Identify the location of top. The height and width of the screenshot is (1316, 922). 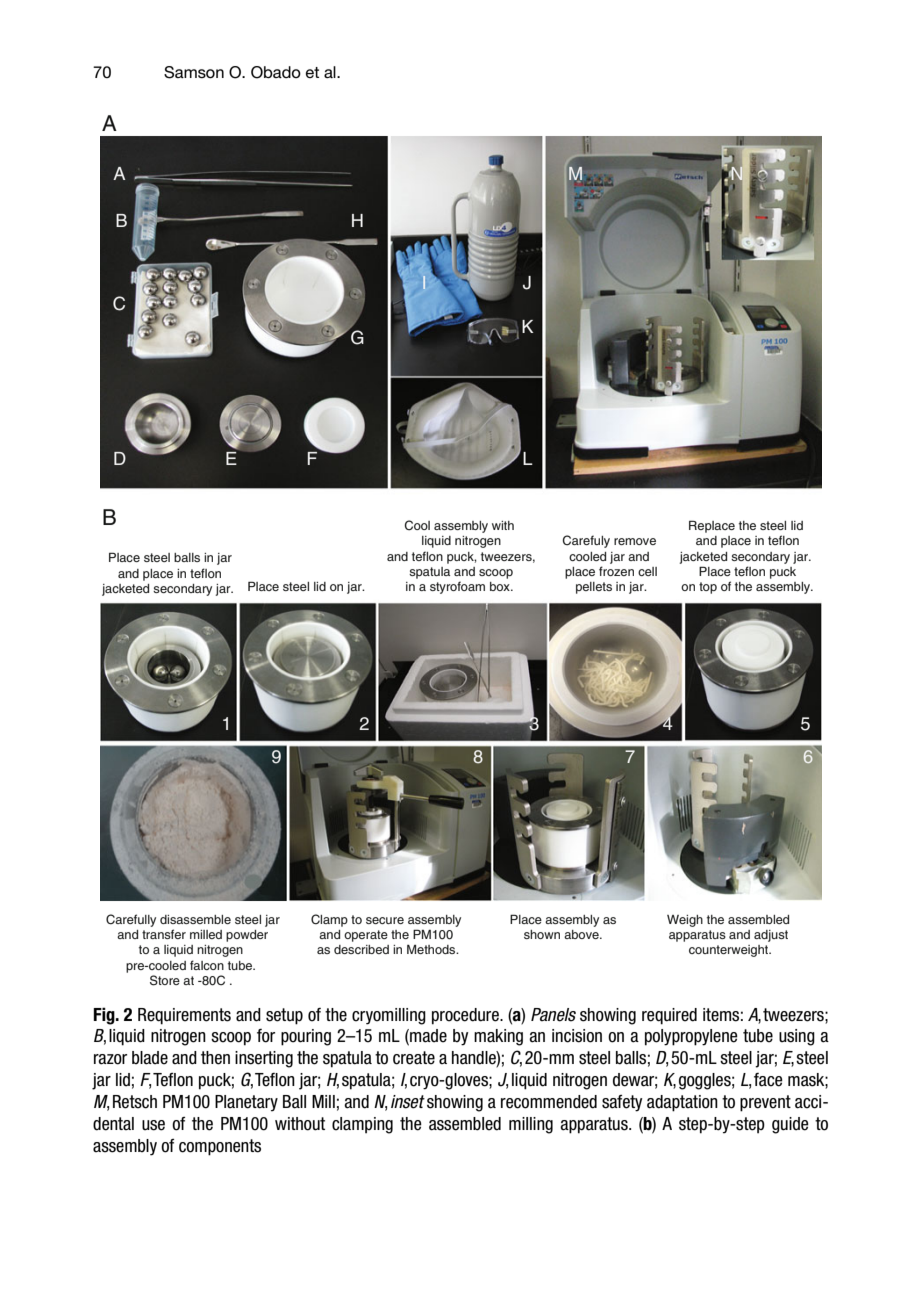
(708, 588).
